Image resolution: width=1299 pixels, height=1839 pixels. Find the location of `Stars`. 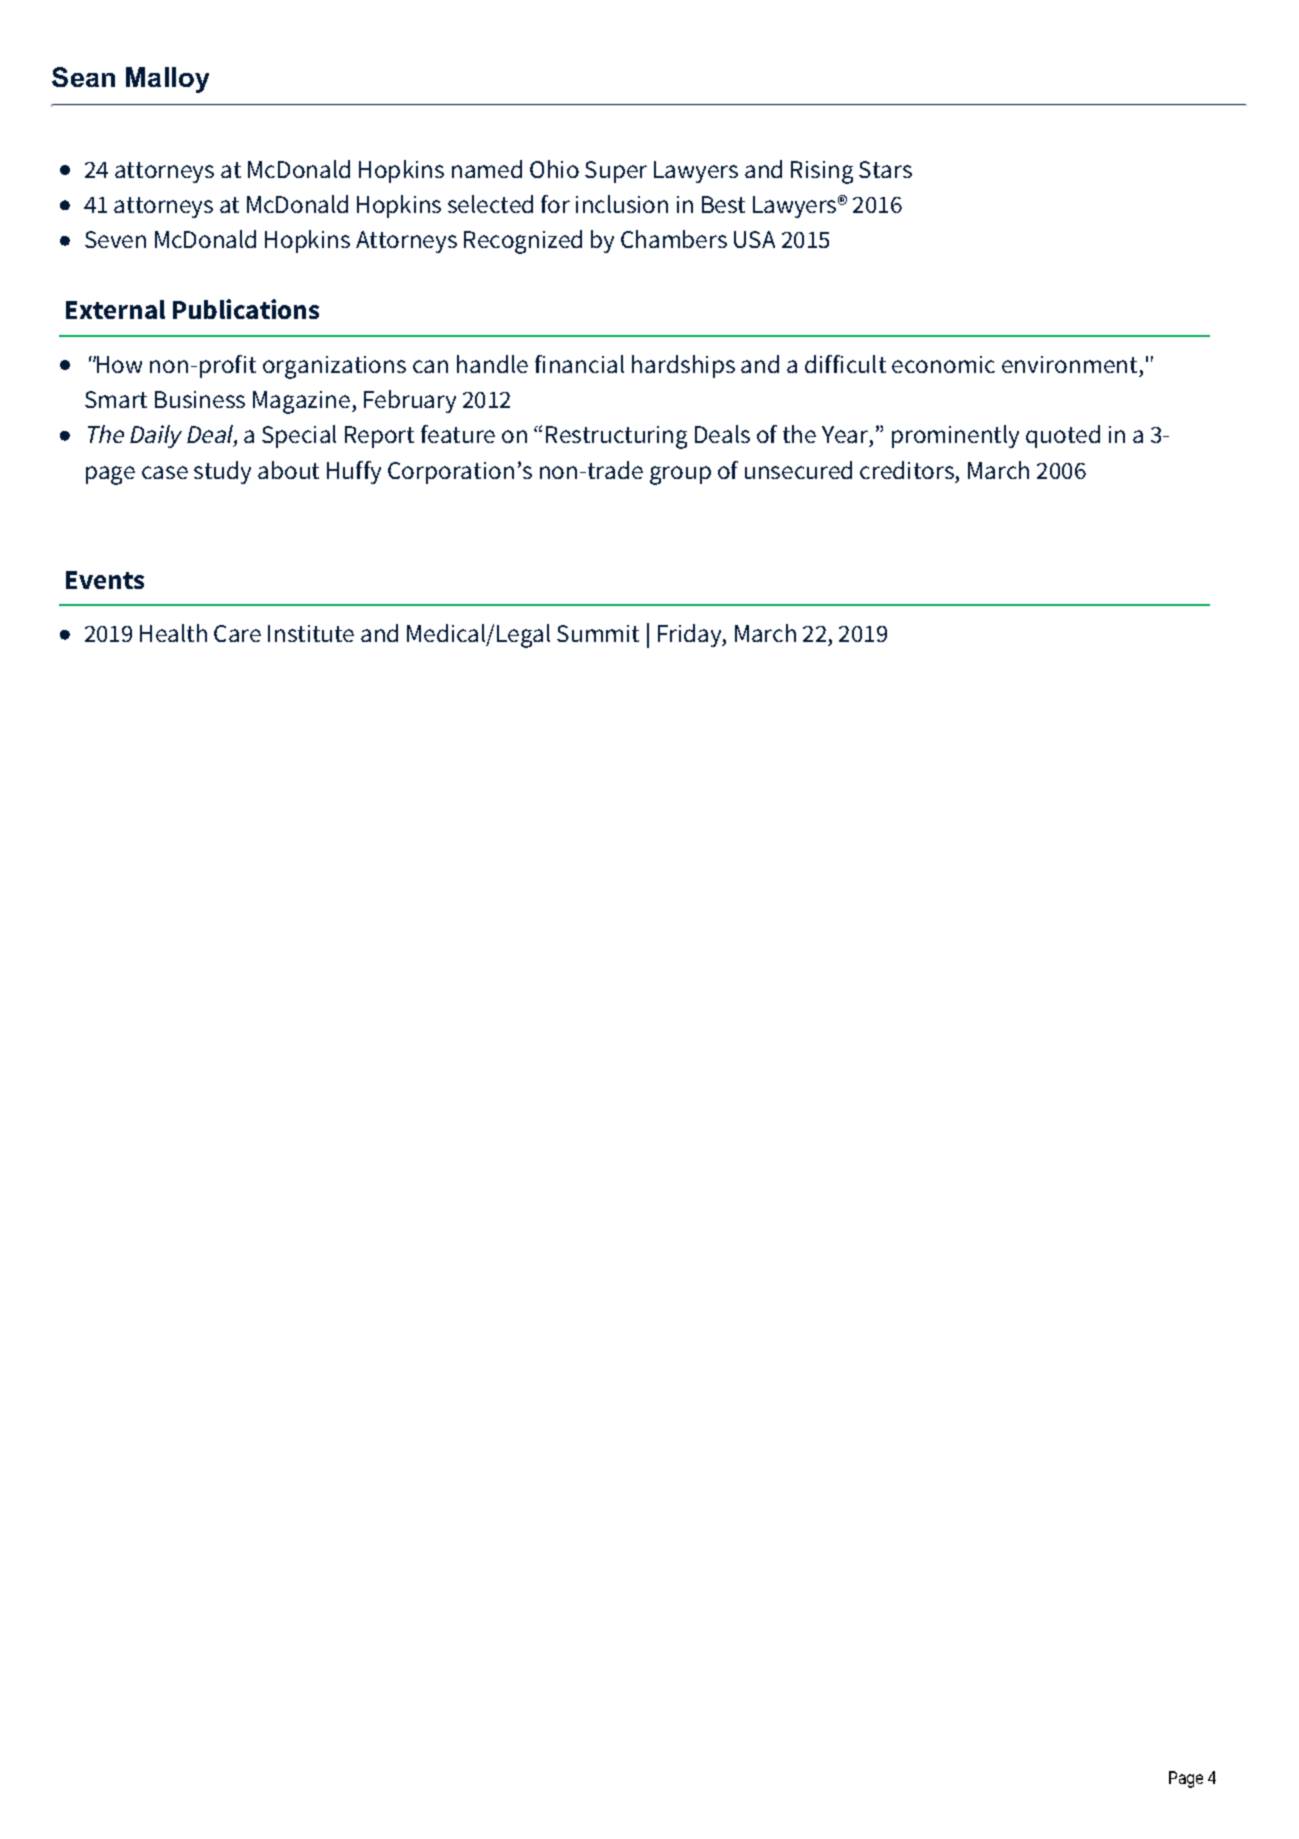

Stars is located at coordinates (885, 169).
